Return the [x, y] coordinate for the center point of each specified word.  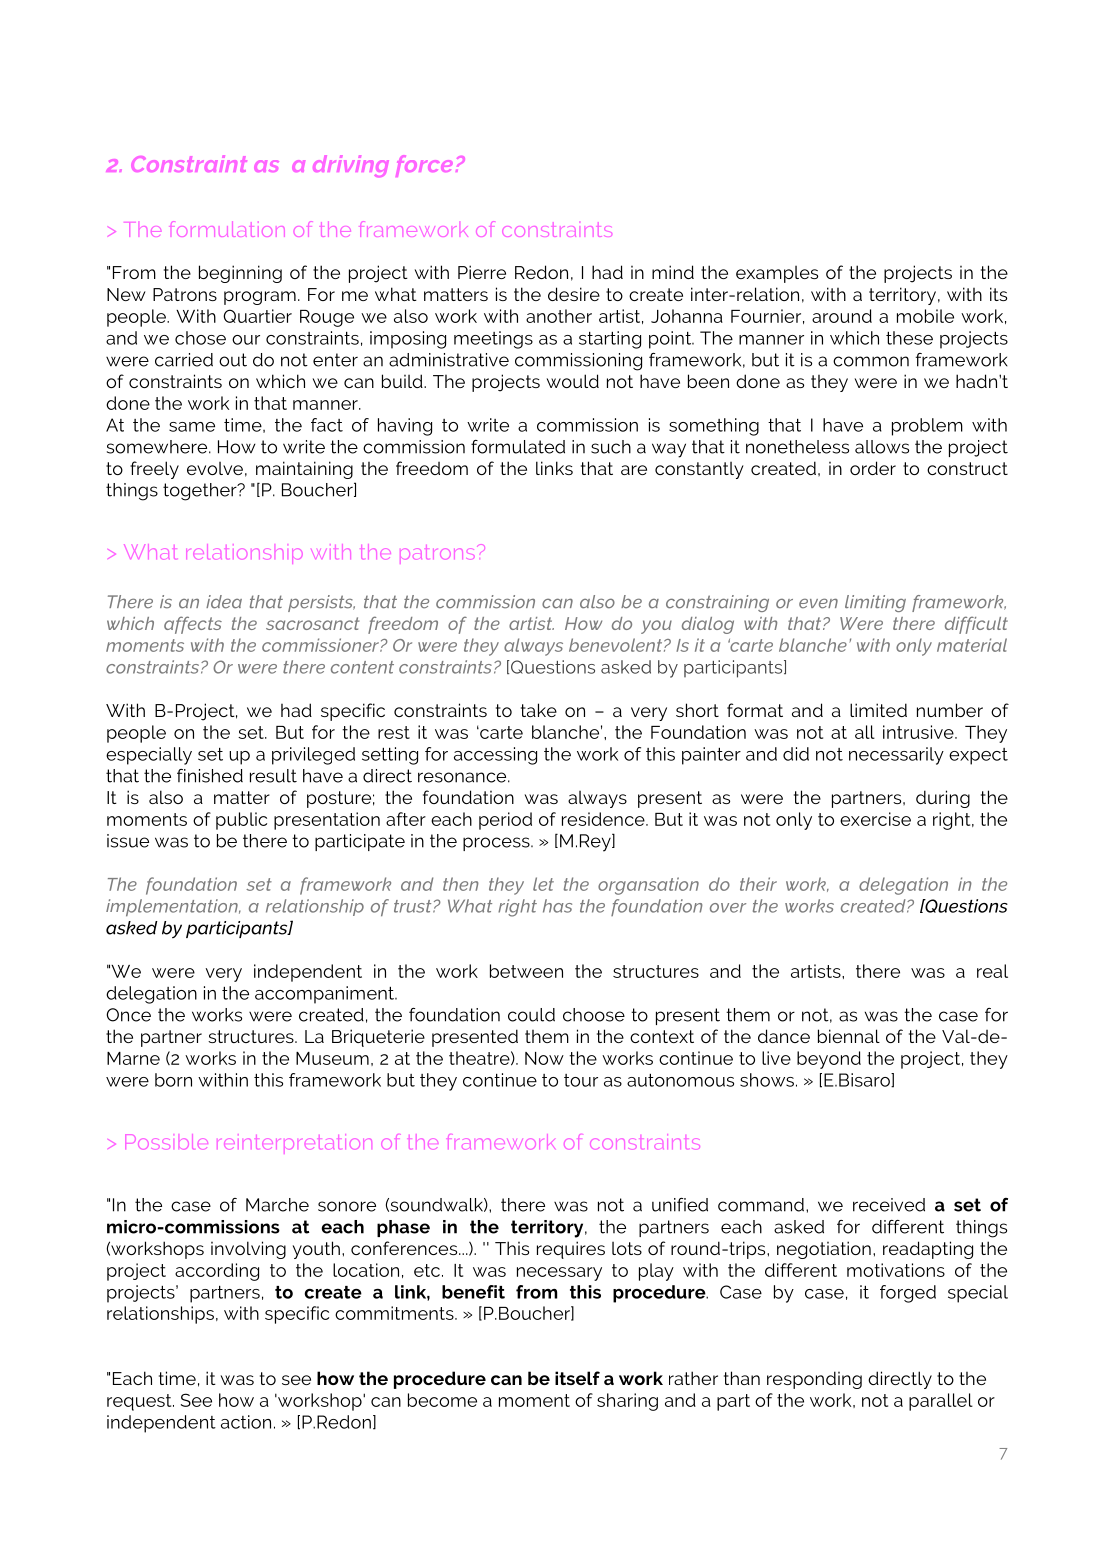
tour [581, 1080]
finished [210, 776]
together [201, 492]
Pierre [482, 272]
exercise [875, 819]
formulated [518, 447]
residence [604, 819]
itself [577, 1378]
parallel [941, 1402]
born [173, 1080]
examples [777, 274]
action [246, 1422]
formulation [227, 229]
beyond [829, 1060]
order [873, 468]
